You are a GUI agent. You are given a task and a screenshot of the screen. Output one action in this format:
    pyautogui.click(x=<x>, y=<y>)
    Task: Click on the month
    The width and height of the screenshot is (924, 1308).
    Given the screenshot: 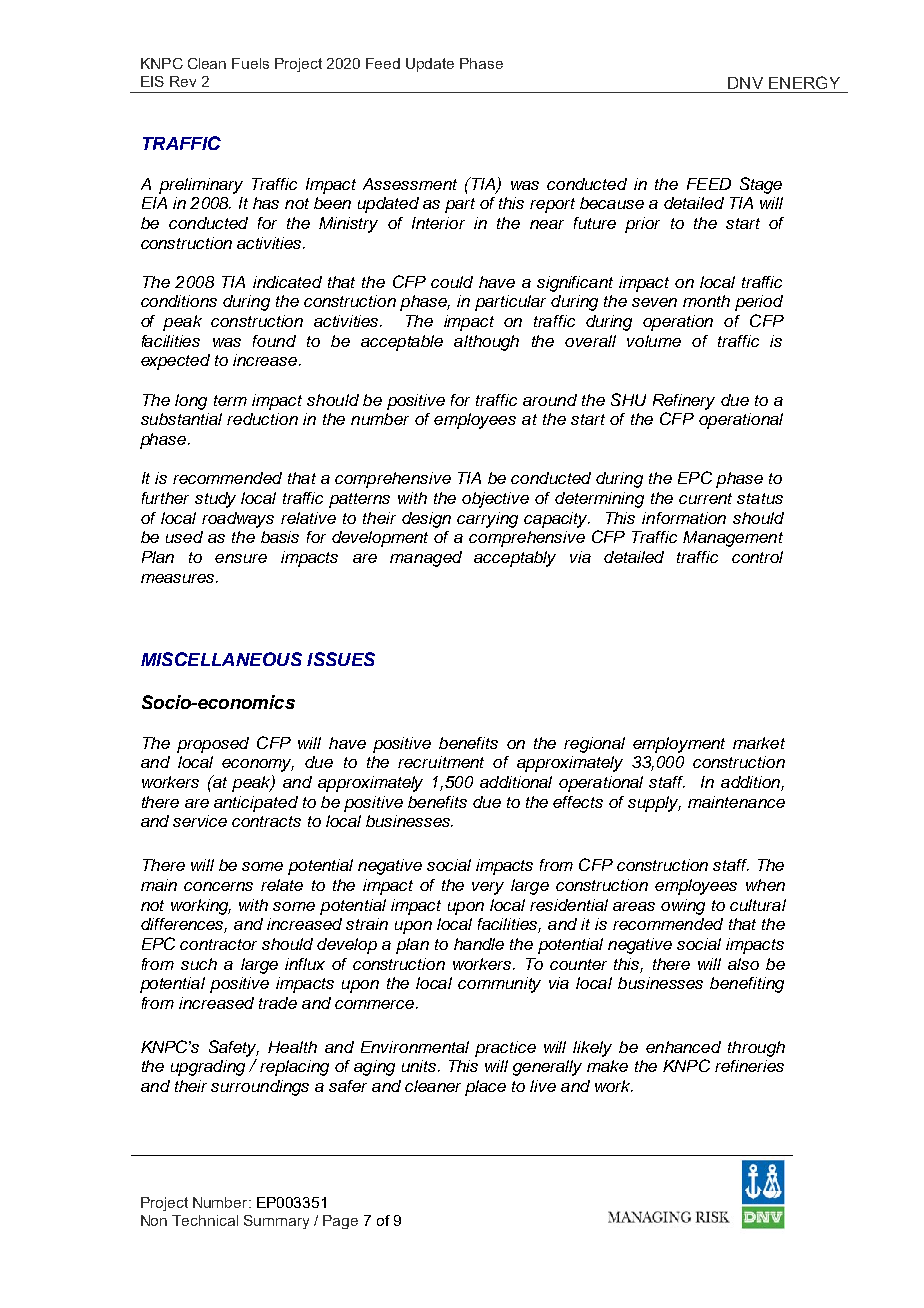 What is the action you would take?
    pyautogui.click(x=706, y=301)
